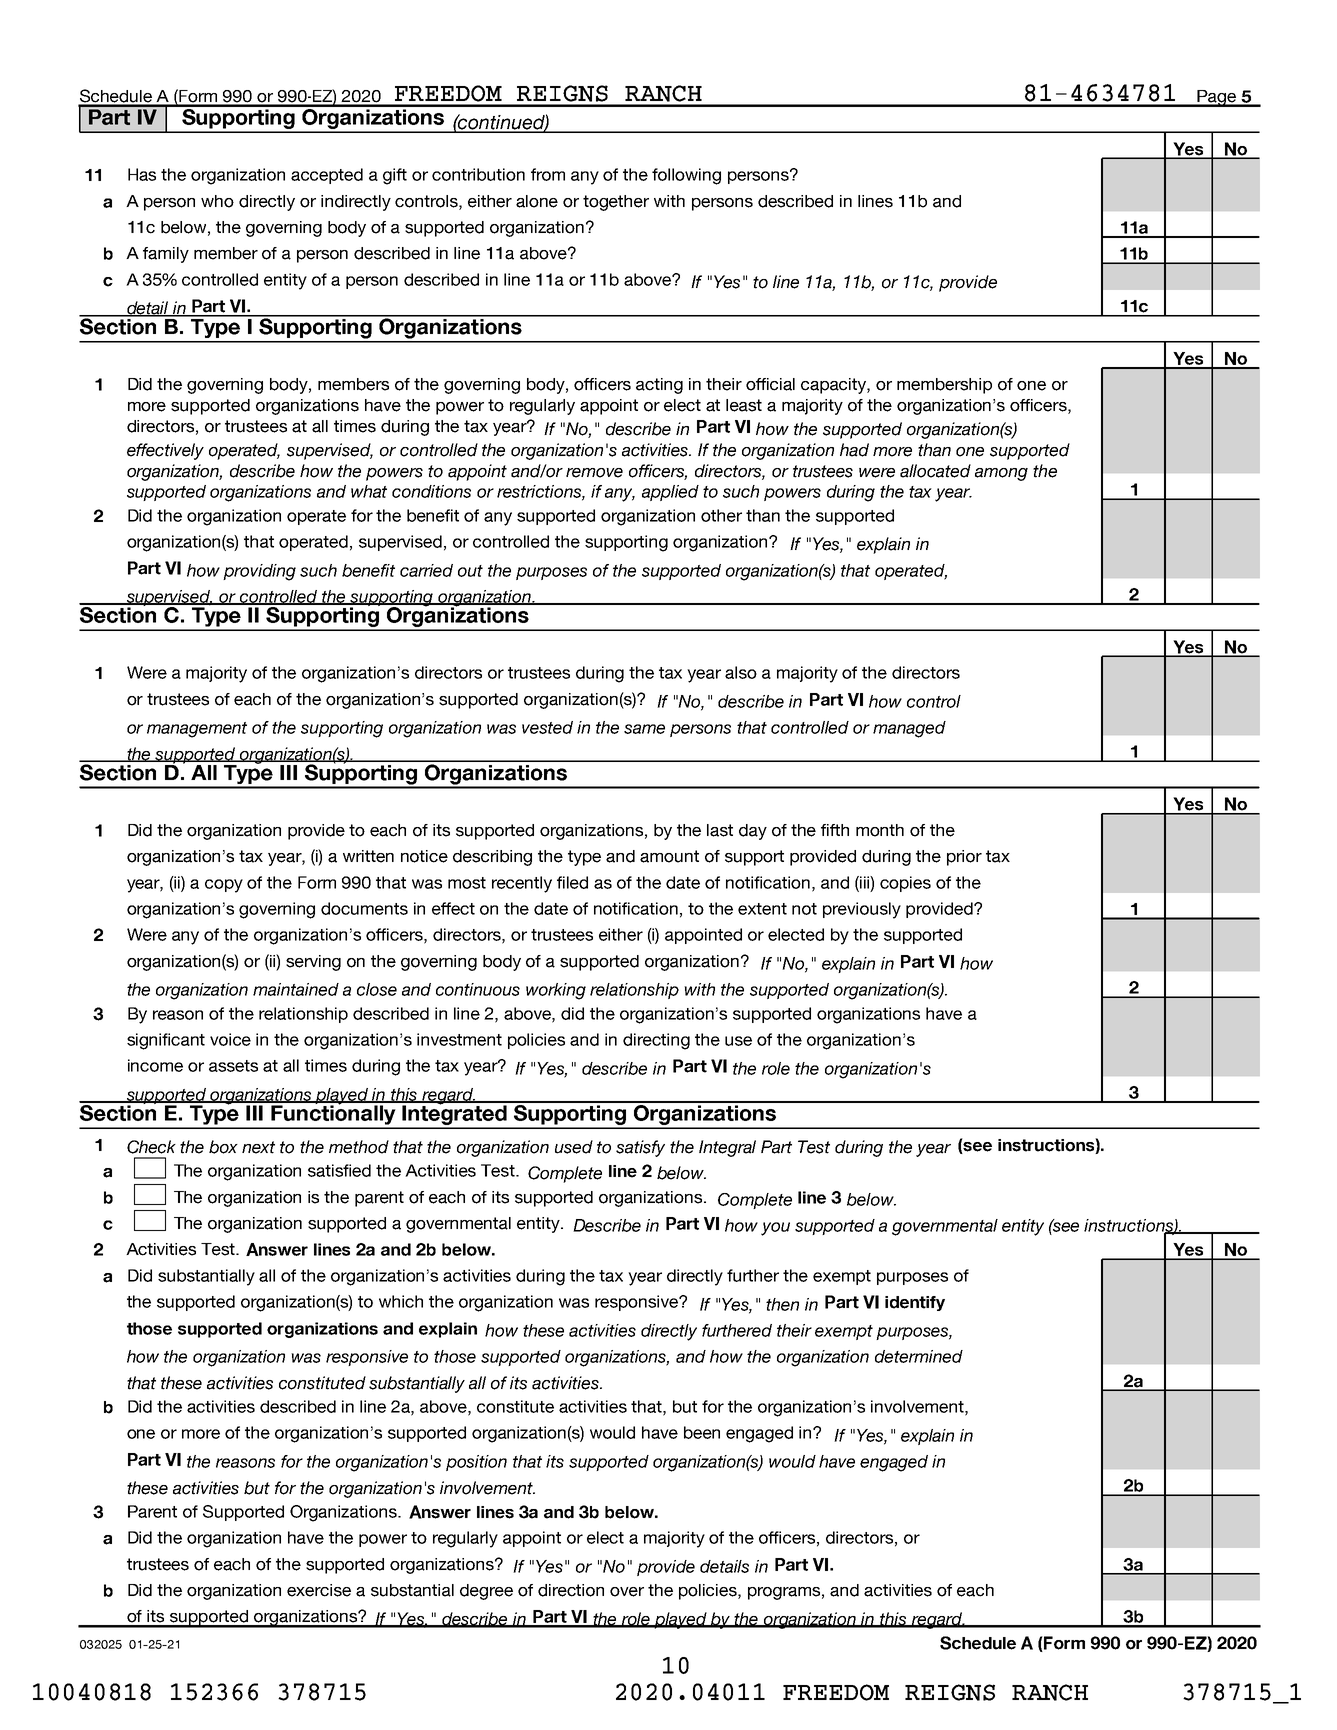 The image size is (1337, 1730). Describe the element at coordinates (686, 176) in the page. I see `following` at that location.
